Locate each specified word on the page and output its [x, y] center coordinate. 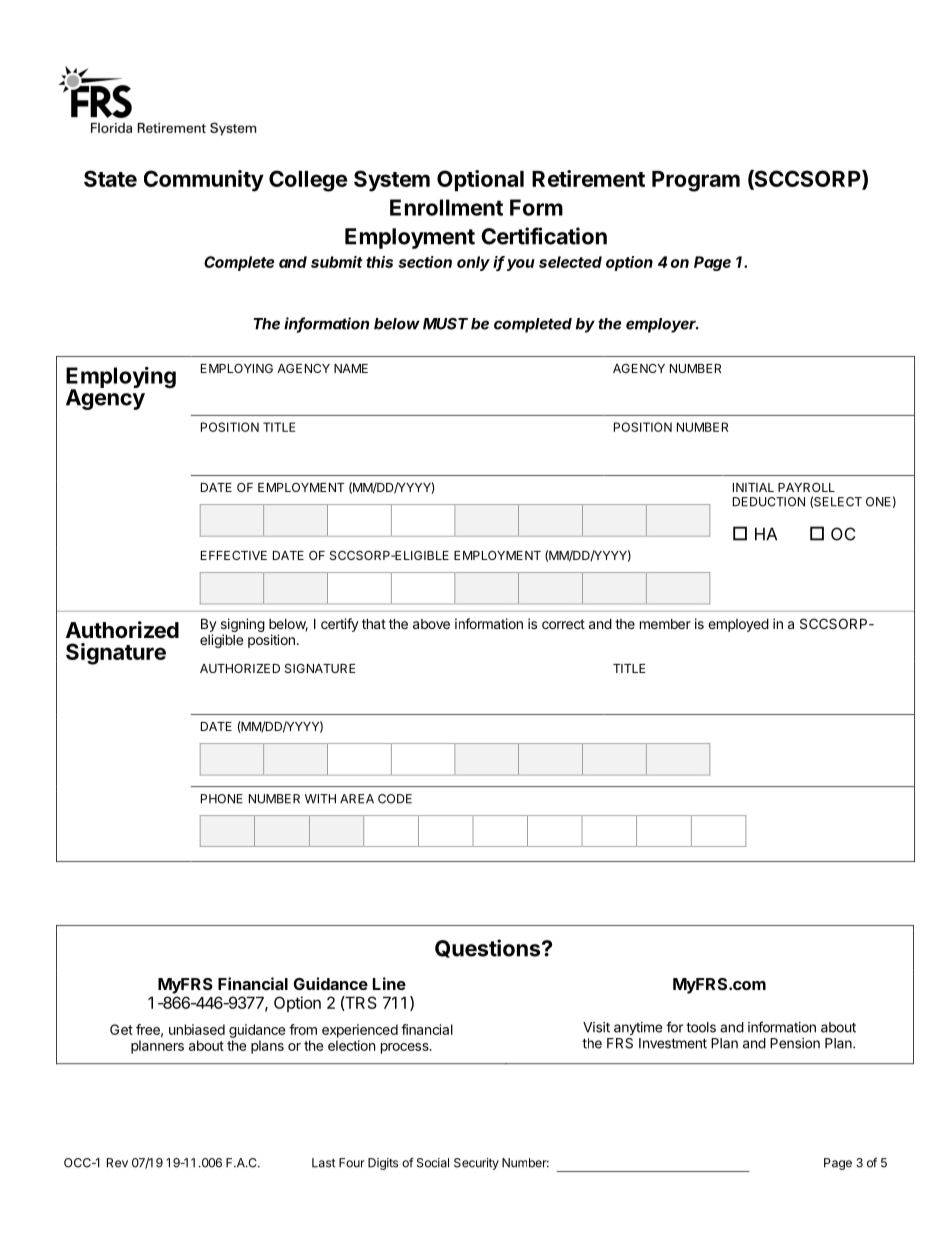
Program [696, 181]
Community [204, 181]
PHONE [222, 799]
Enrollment [446, 207]
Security [476, 1164]
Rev [117, 1163]
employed [738, 625]
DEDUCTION [769, 502]
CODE [395, 799]
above [431, 624]
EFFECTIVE [234, 555]
